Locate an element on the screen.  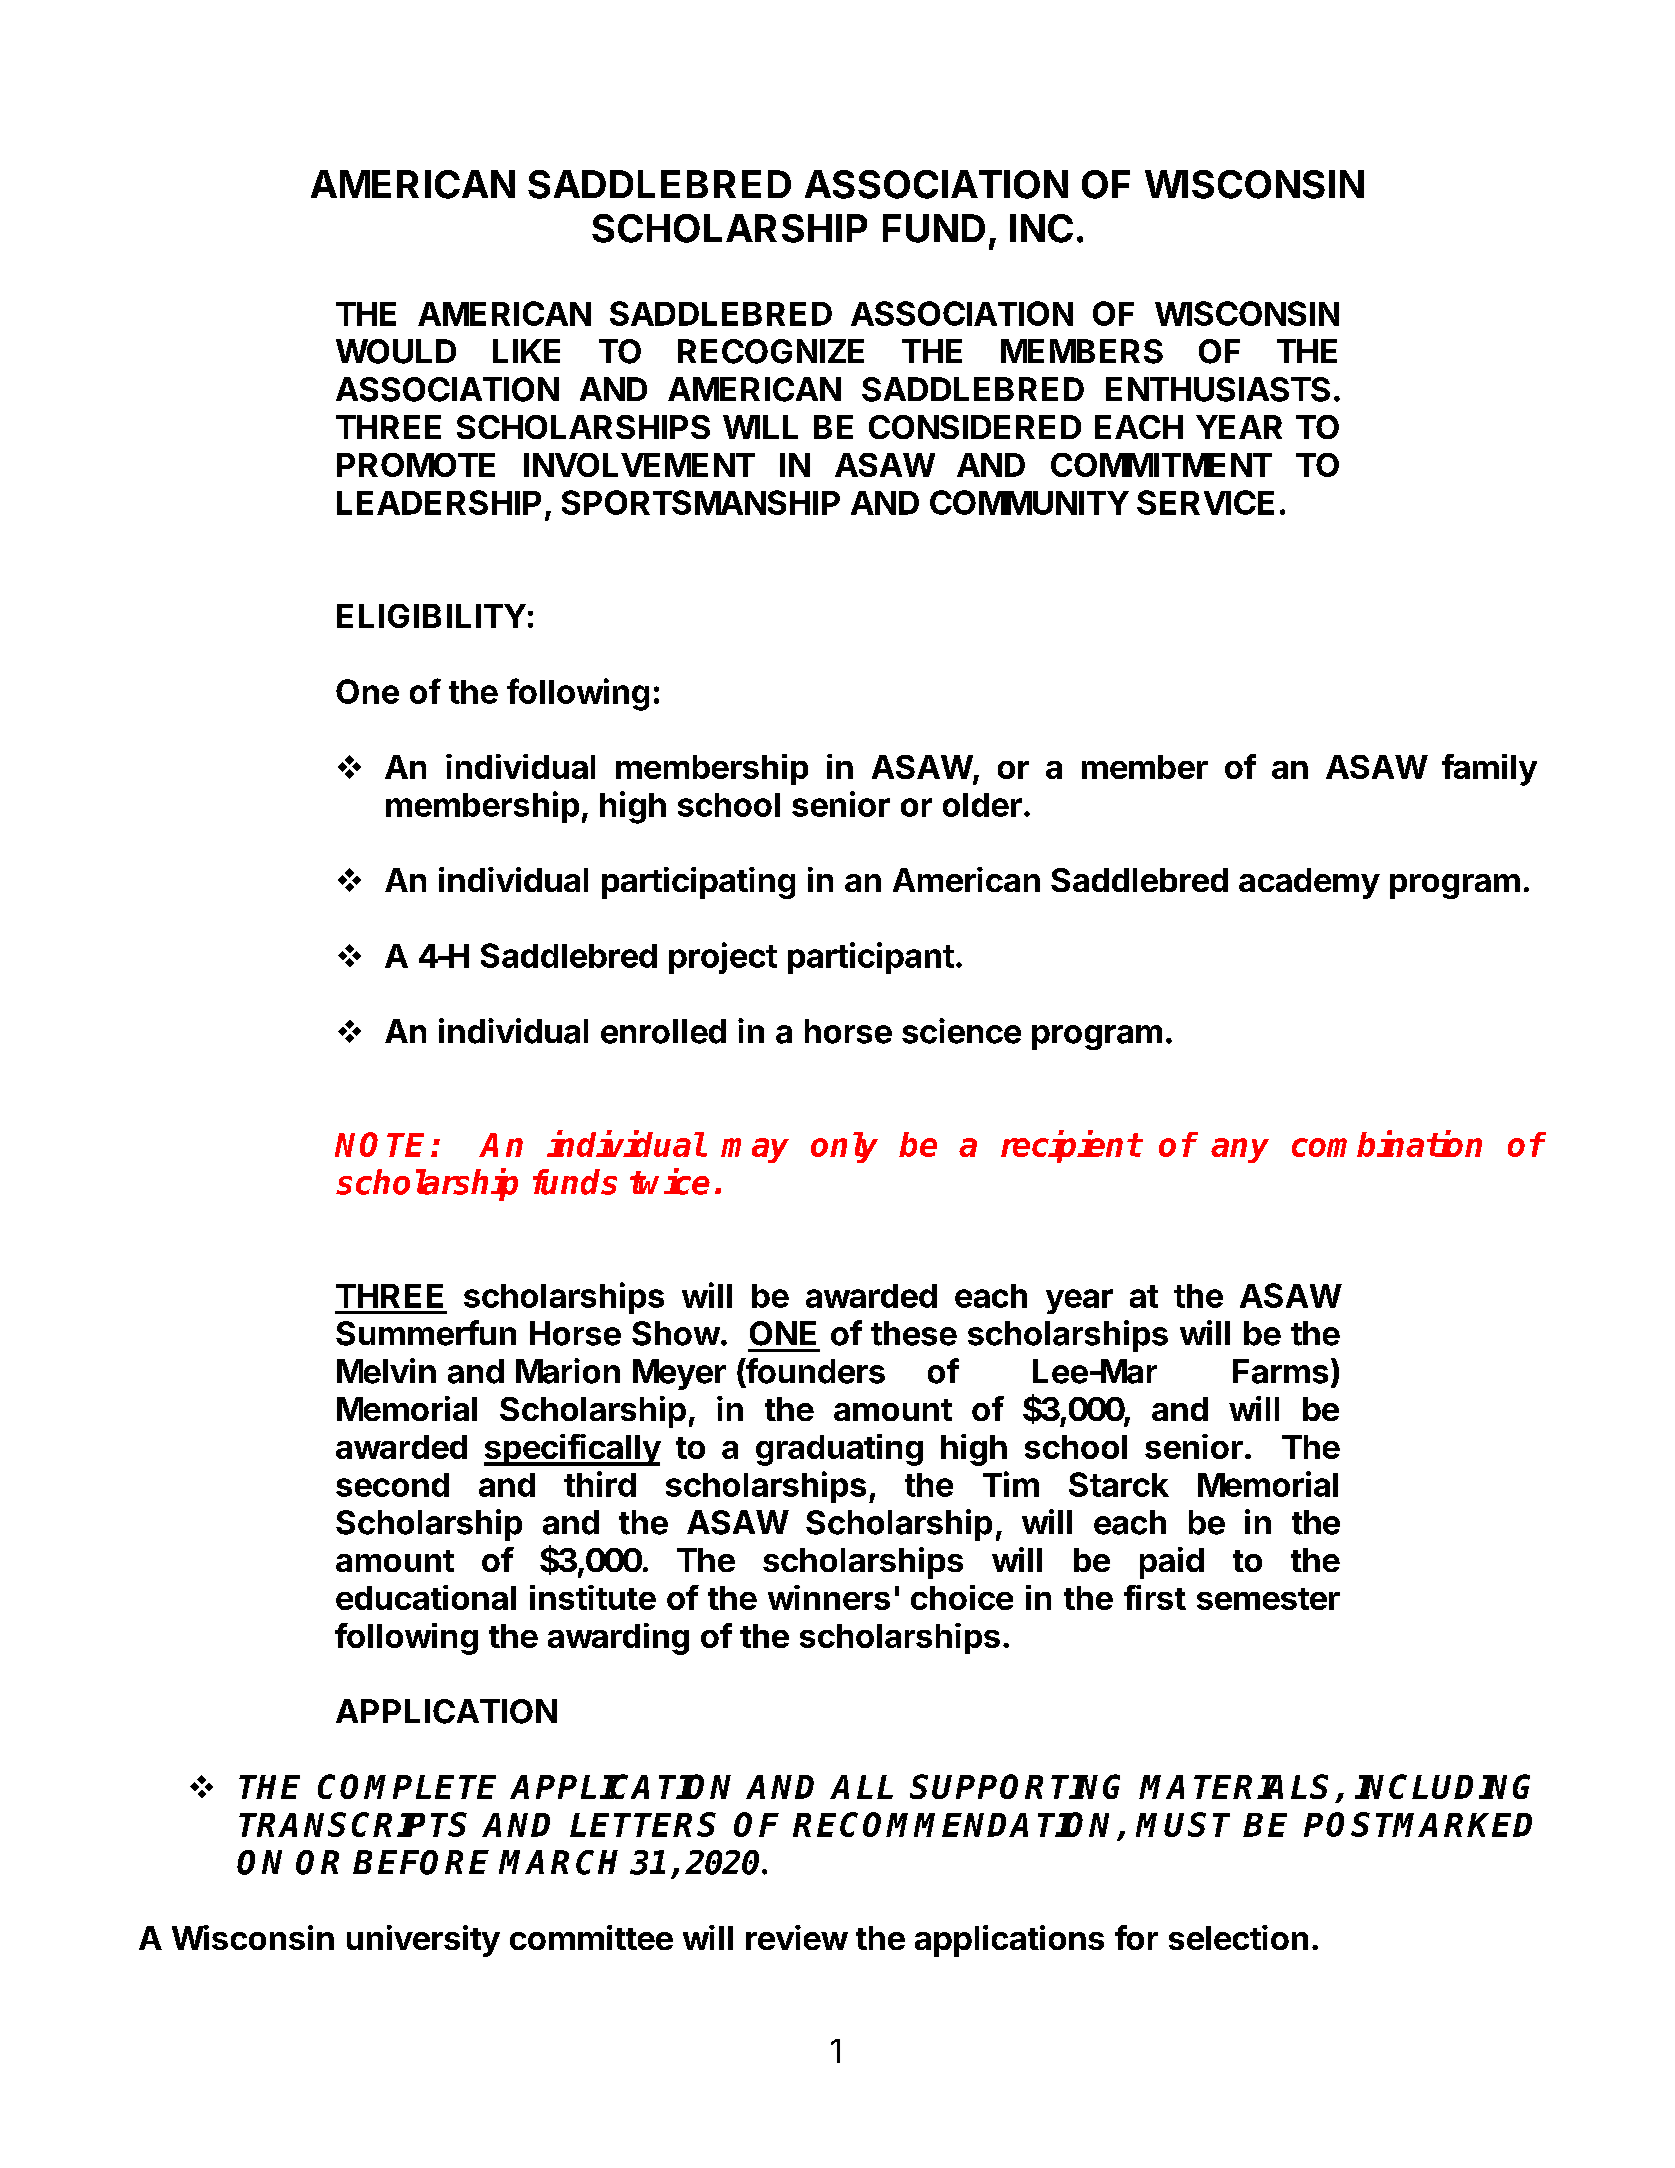
semester is located at coordinates (1268, 1599).
